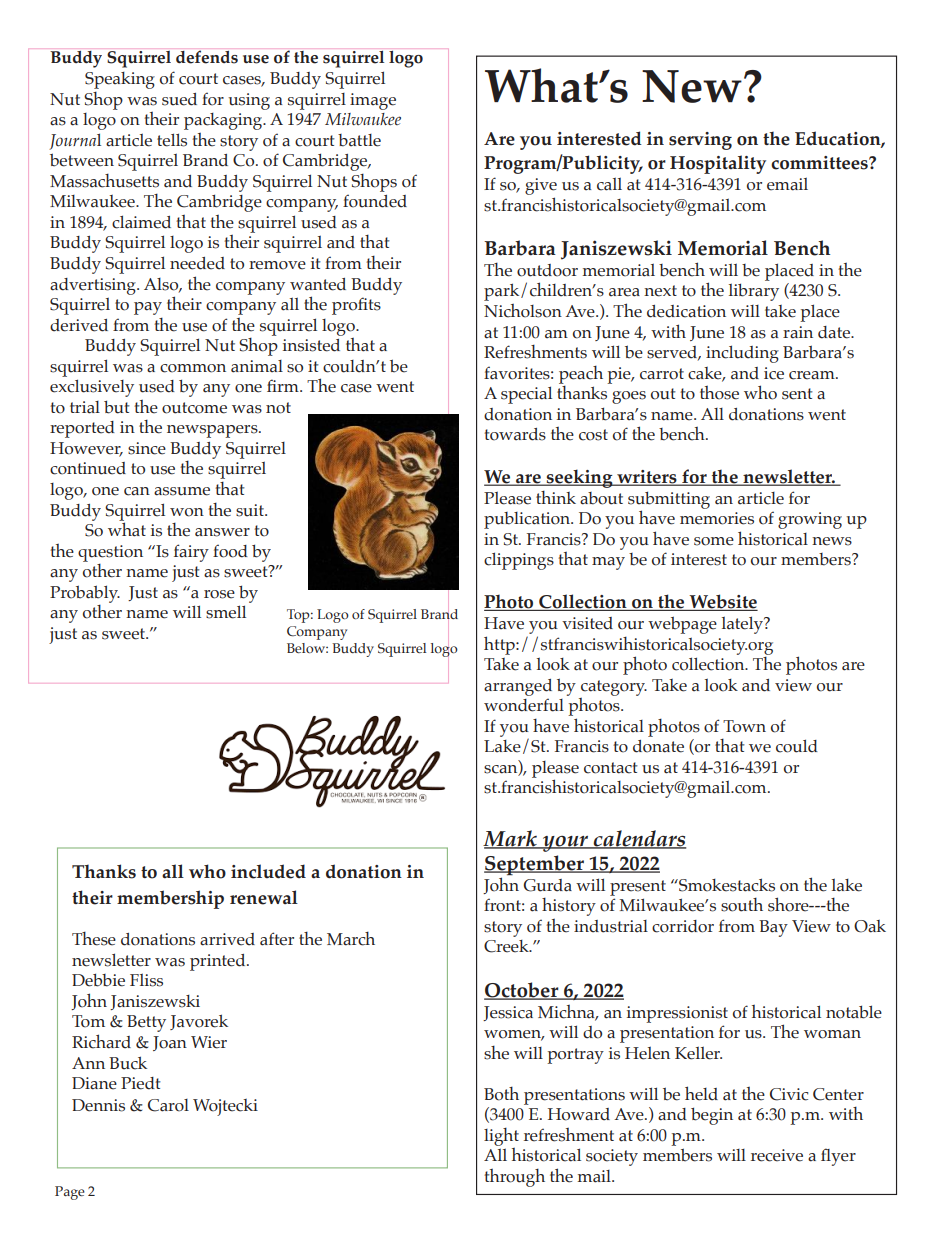 Image resolution: width=952 pixels, height=1233 pixels. Describe the element at coordinates (373, 101) in the page. I see `image` at that location.
